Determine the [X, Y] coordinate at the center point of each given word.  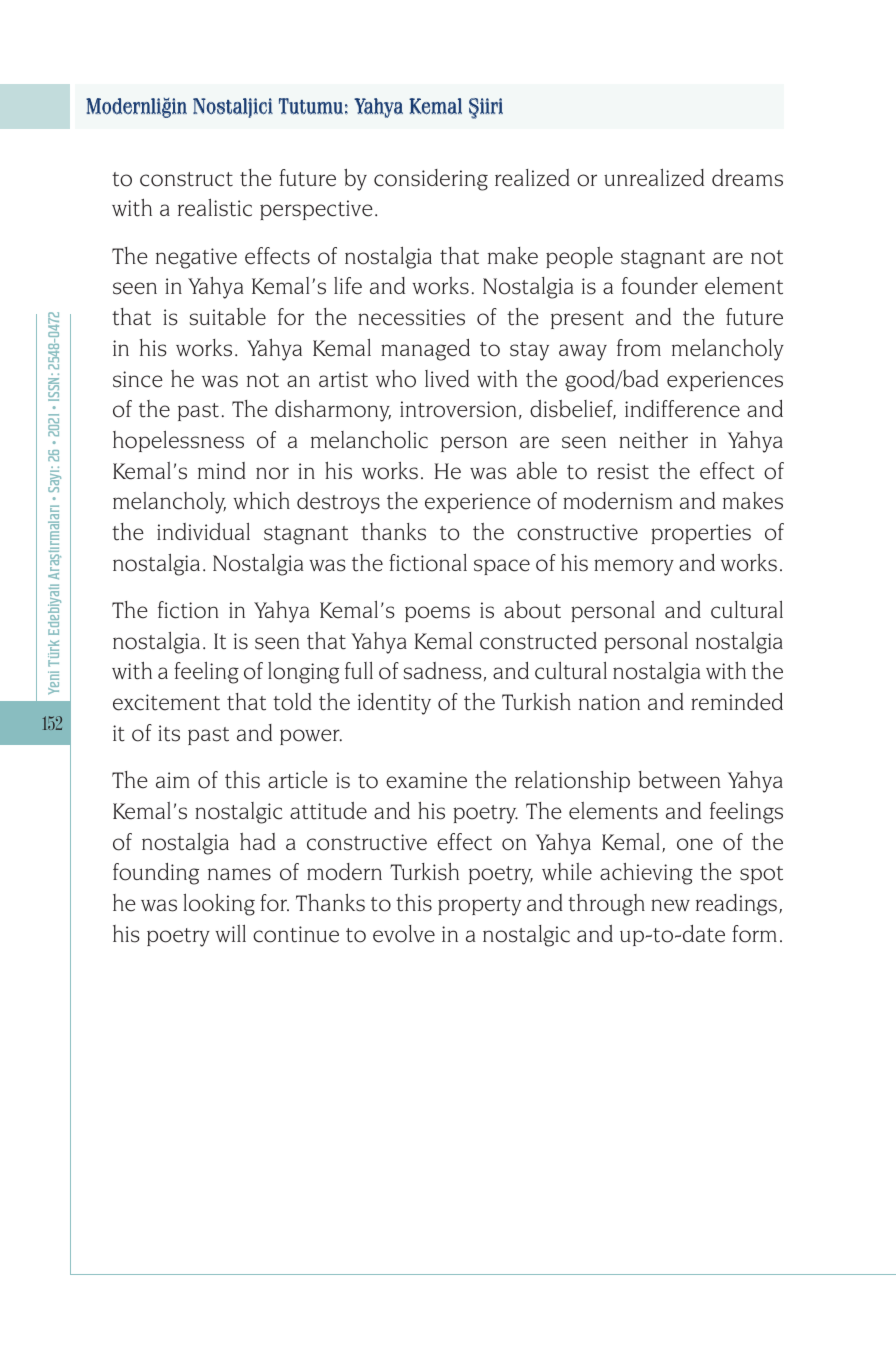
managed [425, 350]
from [639, 348]
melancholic [369, 440]
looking [219, 905]
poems [437, 614]
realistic [215, 208]
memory [634, 567]
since [138, 379]
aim [173, 780]
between [680, 780]
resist [623, 471]
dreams [747, 178]
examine [426, 780]
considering [431, 180]
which [262, 501]
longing [303, 673]
